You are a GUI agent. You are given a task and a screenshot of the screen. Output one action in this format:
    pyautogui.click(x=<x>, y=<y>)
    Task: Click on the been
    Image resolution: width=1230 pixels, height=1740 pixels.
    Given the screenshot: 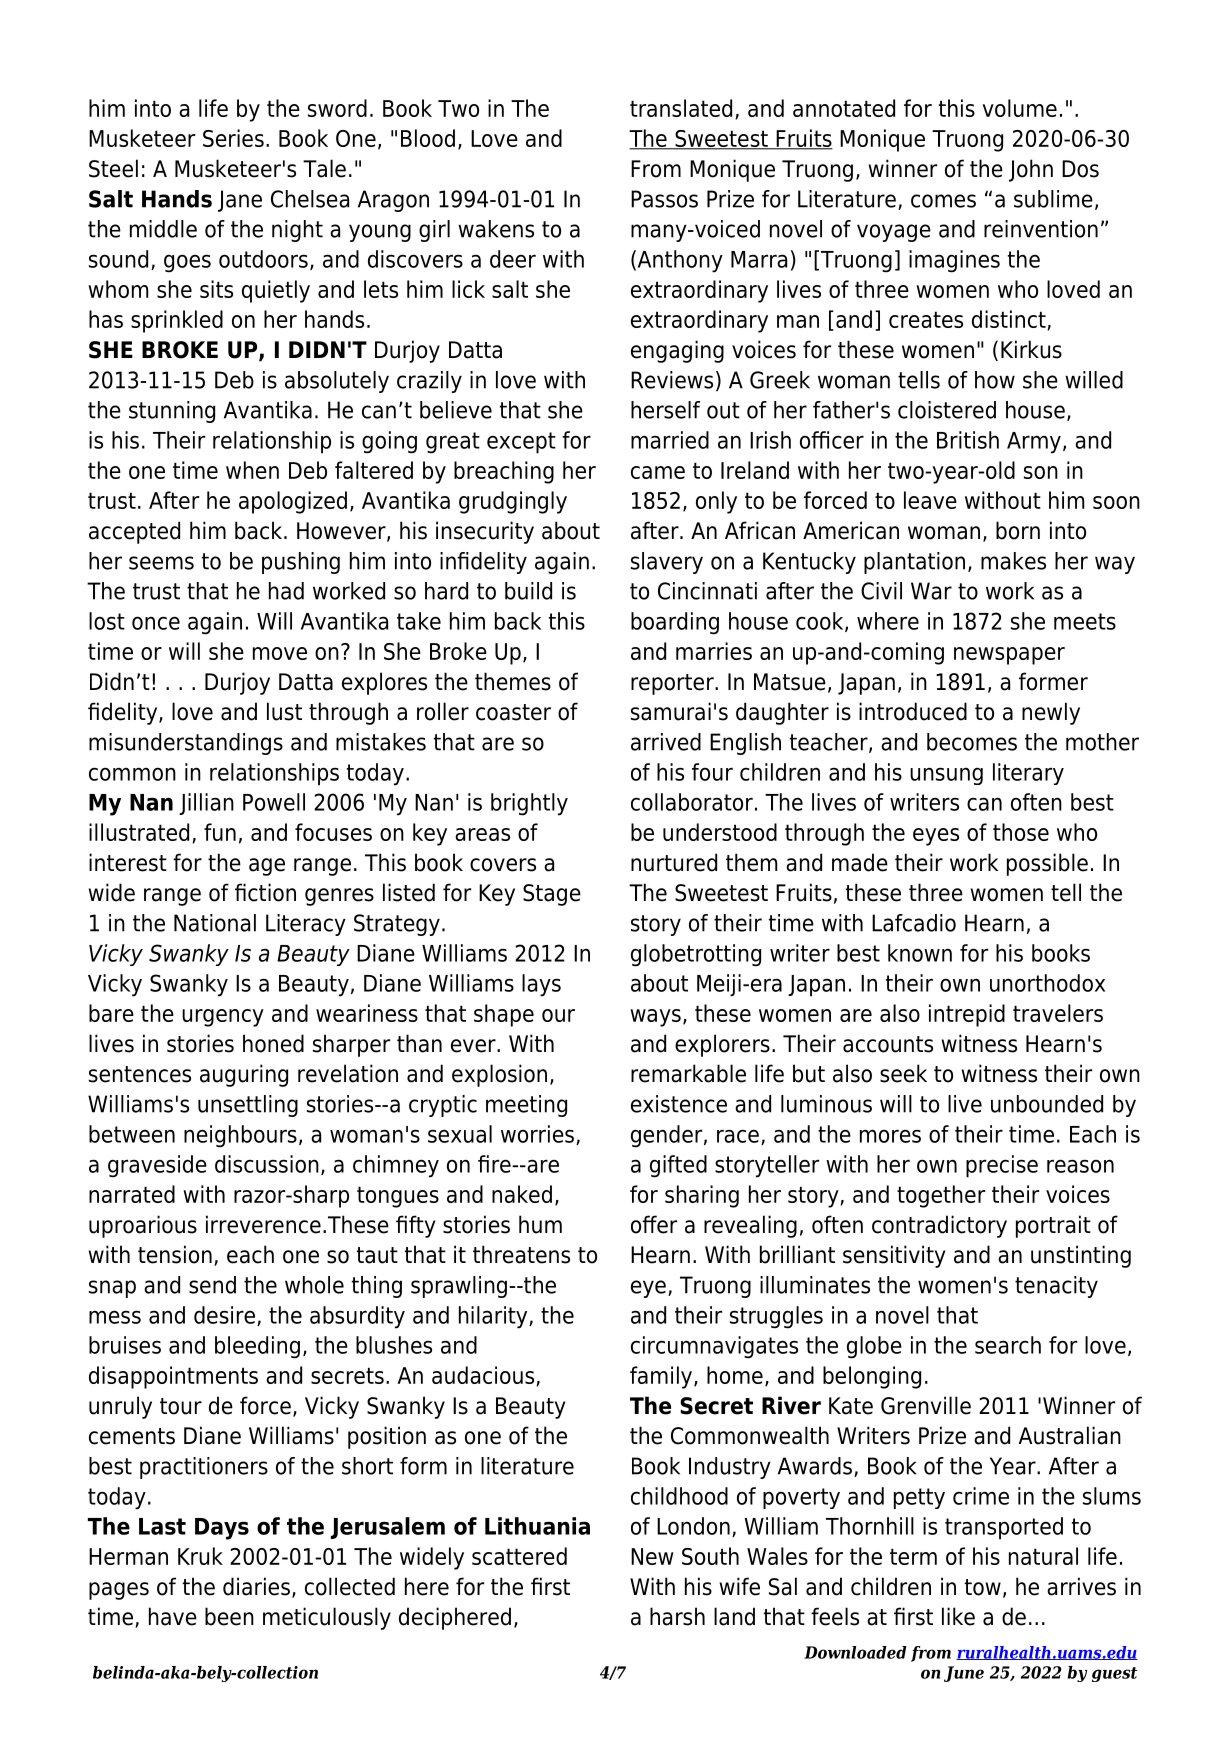 What is the action you would take?
    pyautogui.click(x=229, y=1616)
